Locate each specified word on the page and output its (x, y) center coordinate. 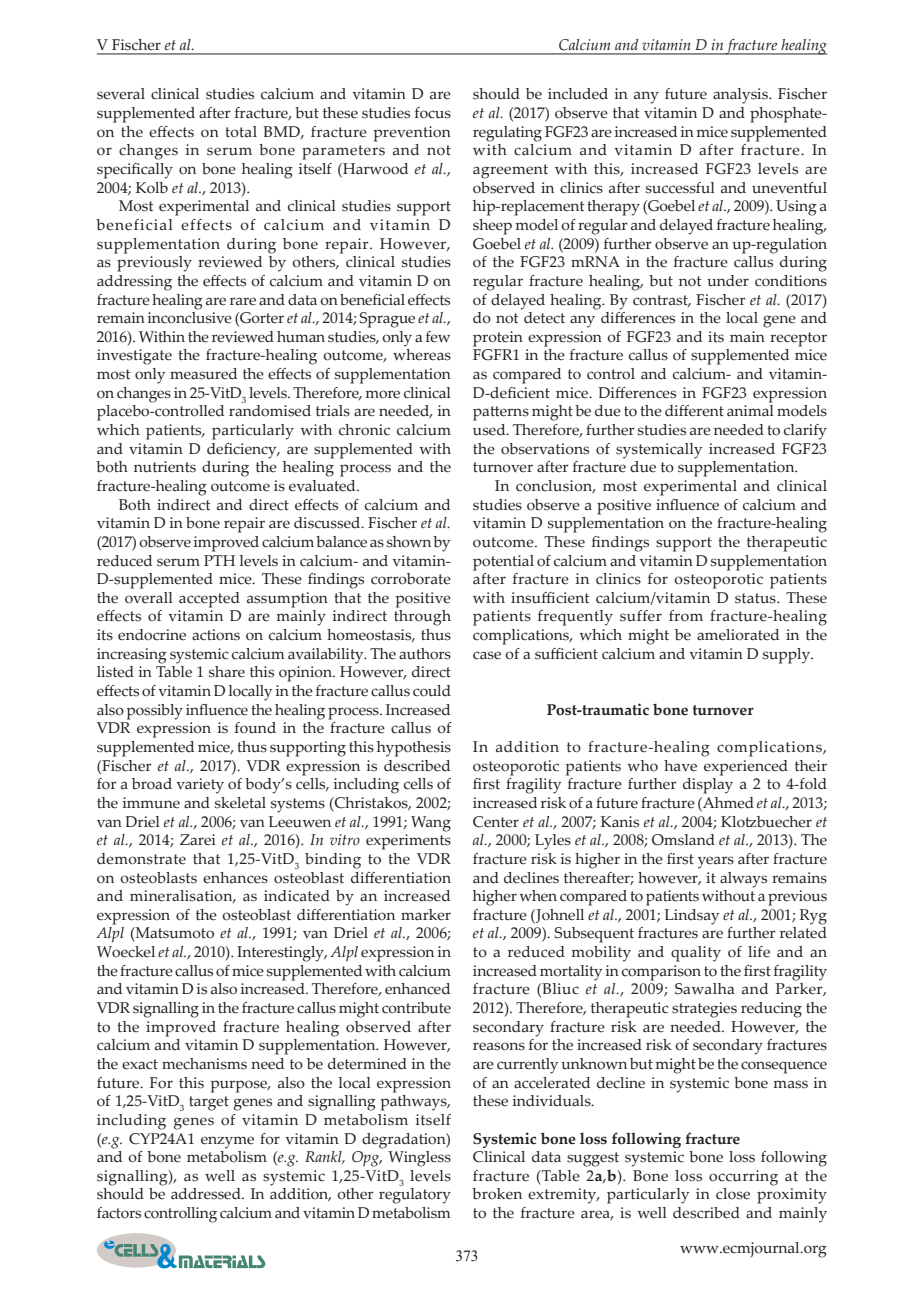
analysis (741, 96)
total (241, 132)
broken (497, 1194)
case (487, 655)
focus (433, 113)
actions (216, 635)
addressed (207, 1194)
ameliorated (738, 635)
